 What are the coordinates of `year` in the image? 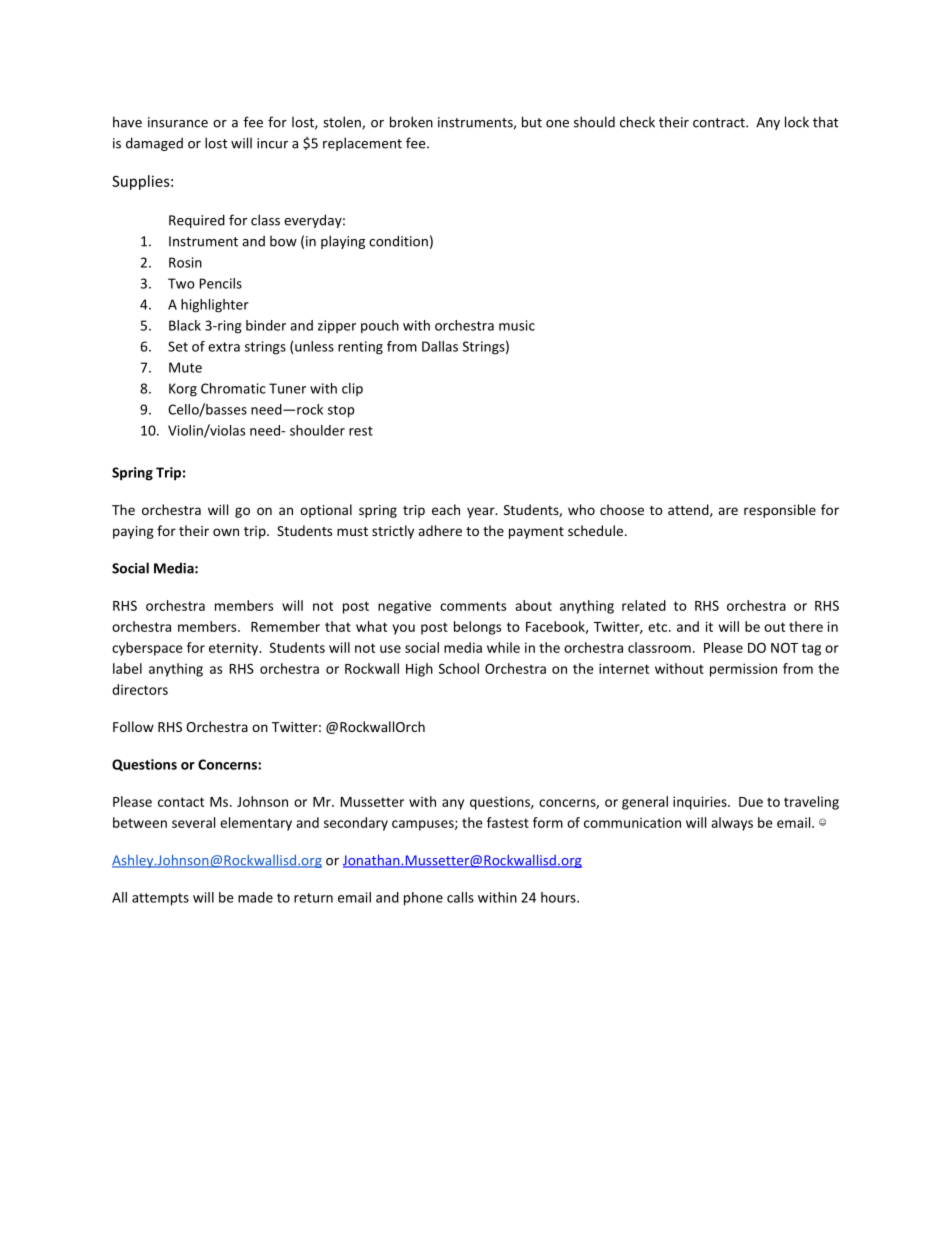 It's located at (482, 512).
